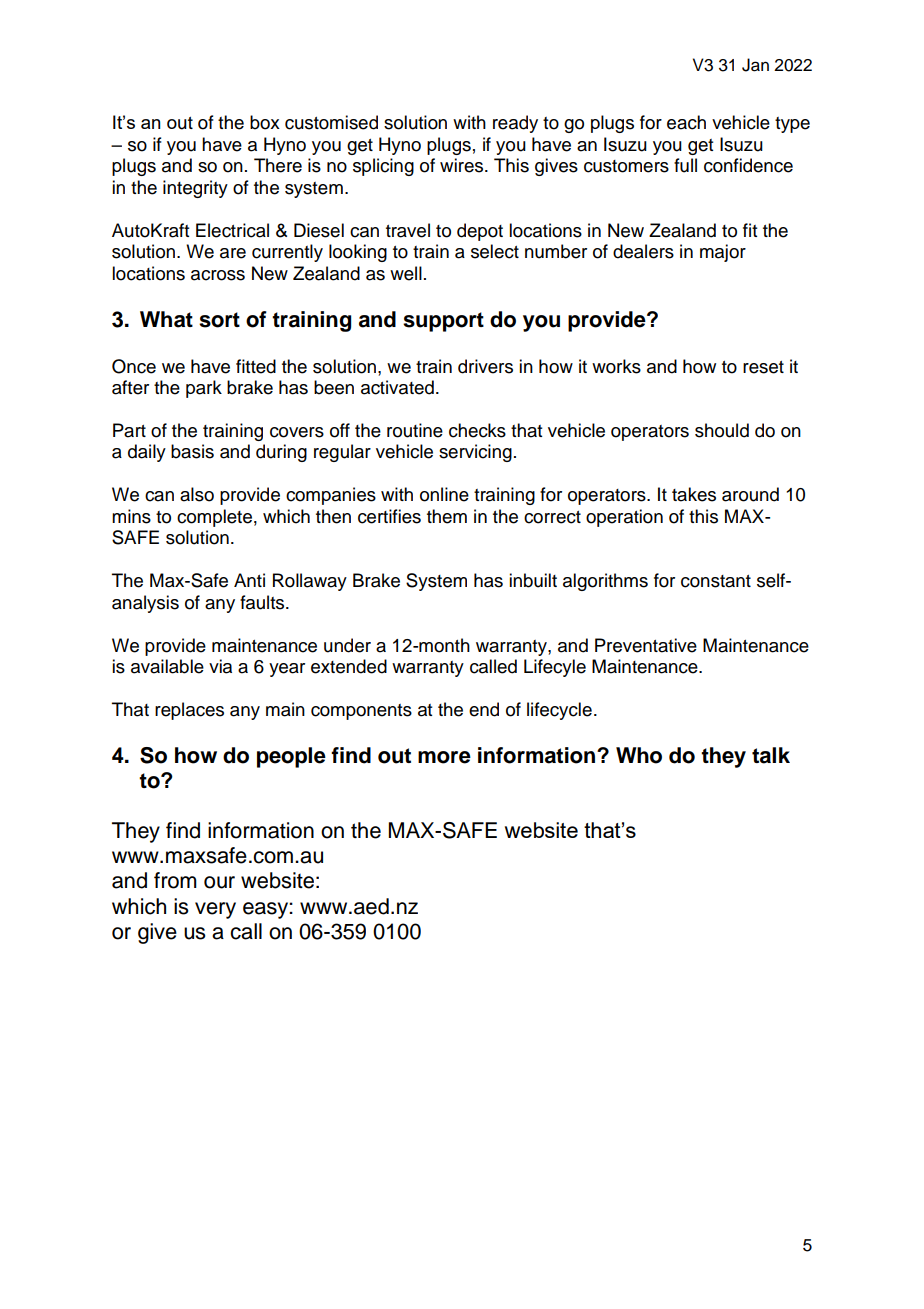 This screenshot has height=1309, width=924. I want to click on each, so click(686, 122).
